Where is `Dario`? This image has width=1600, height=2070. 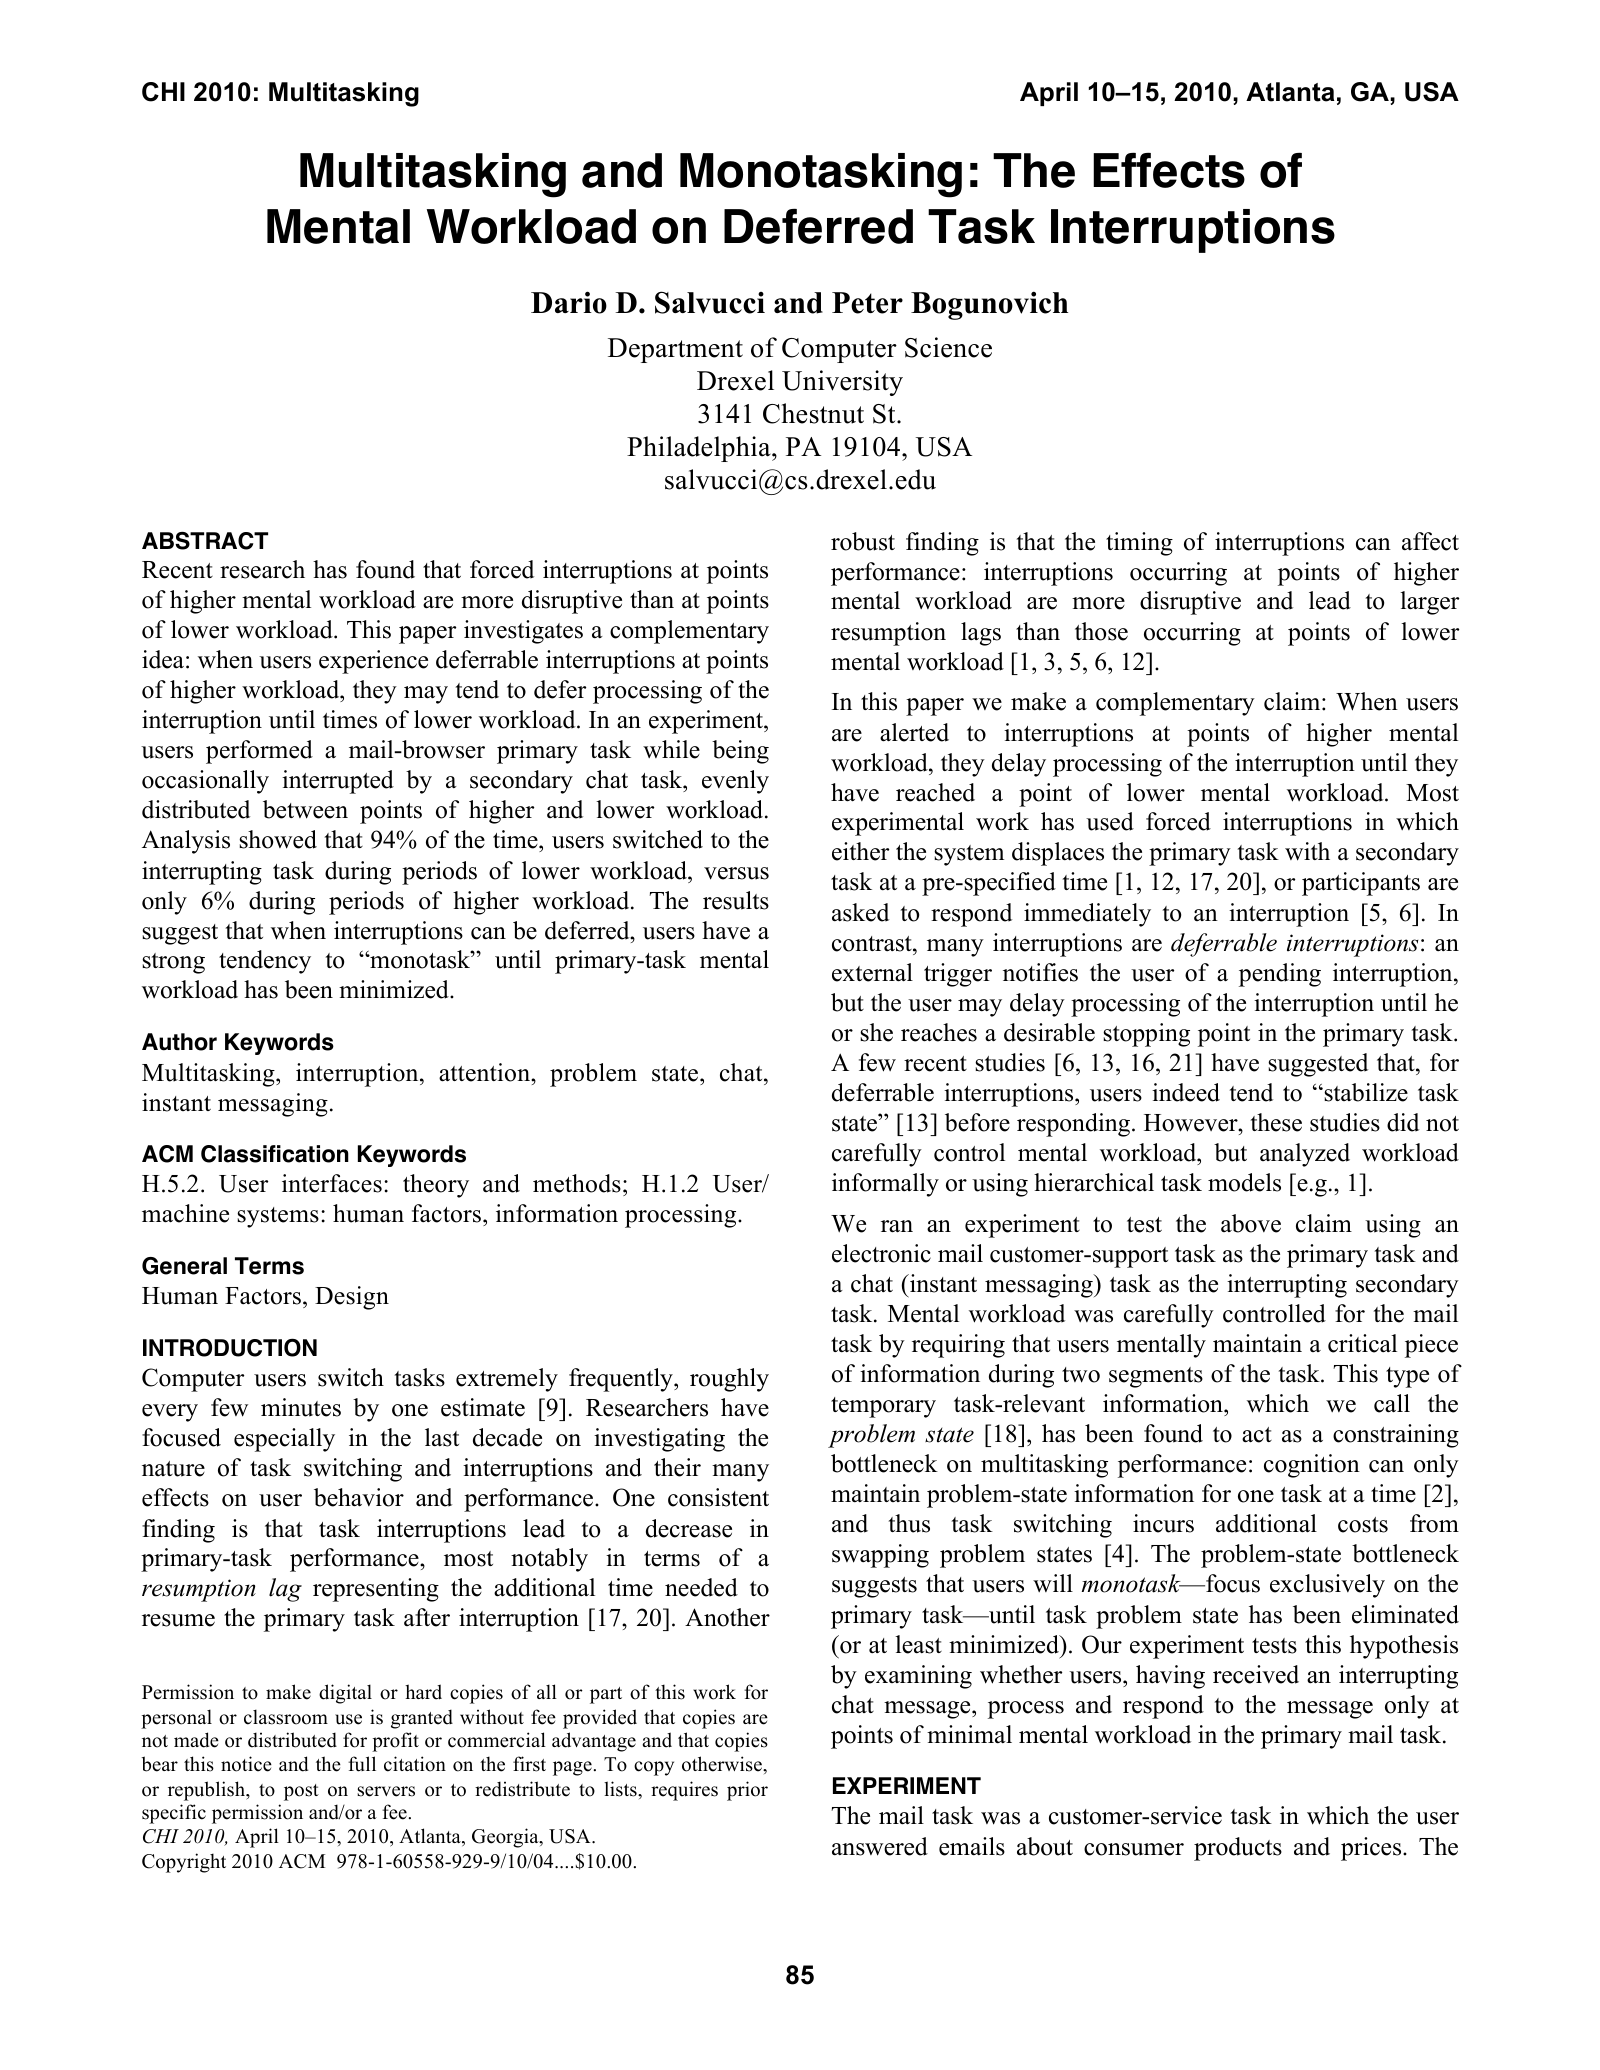 Dario is located at coordinates (569, 302).
